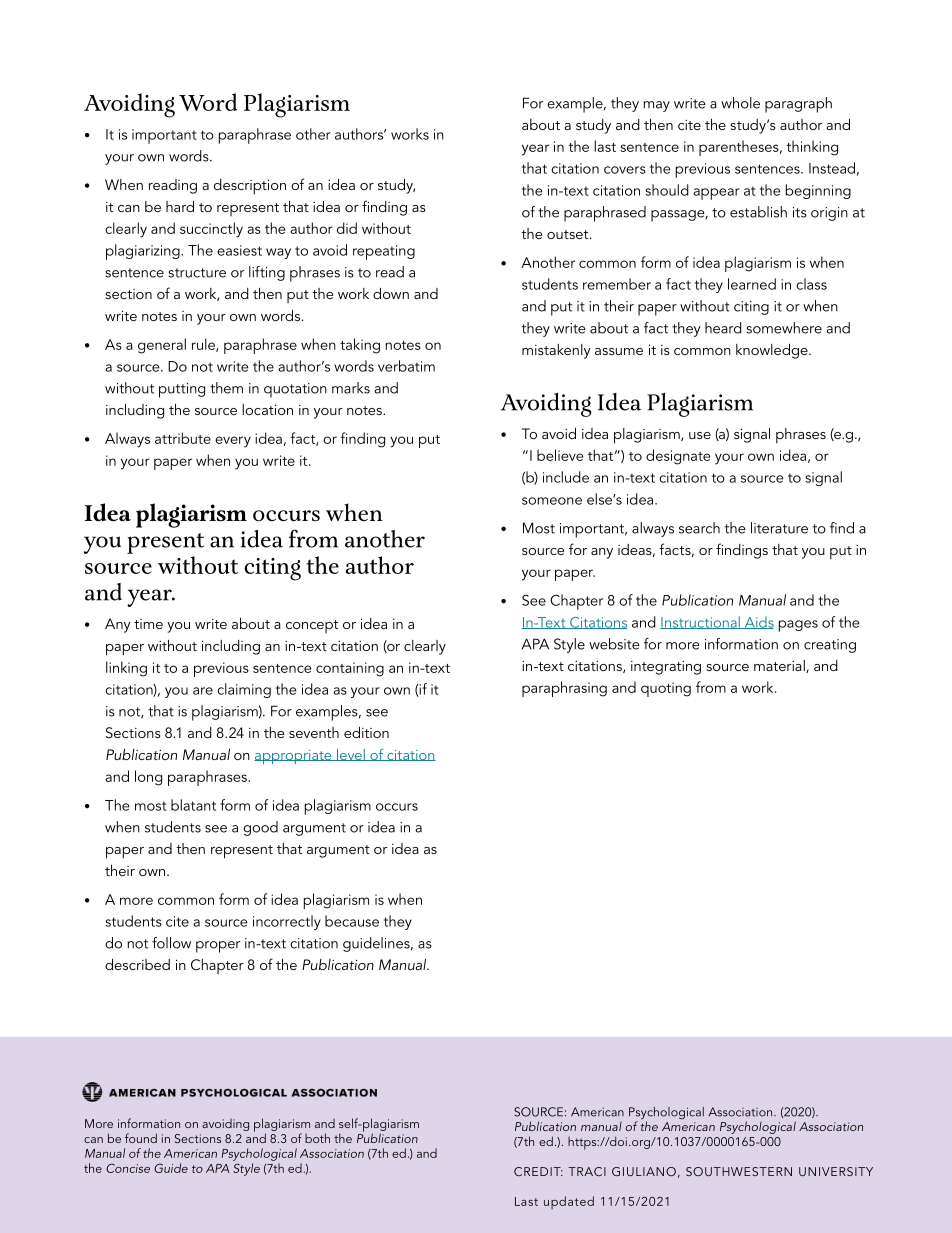 The image size is (952, 1233). I want to click on covers, so click(625, 170).
